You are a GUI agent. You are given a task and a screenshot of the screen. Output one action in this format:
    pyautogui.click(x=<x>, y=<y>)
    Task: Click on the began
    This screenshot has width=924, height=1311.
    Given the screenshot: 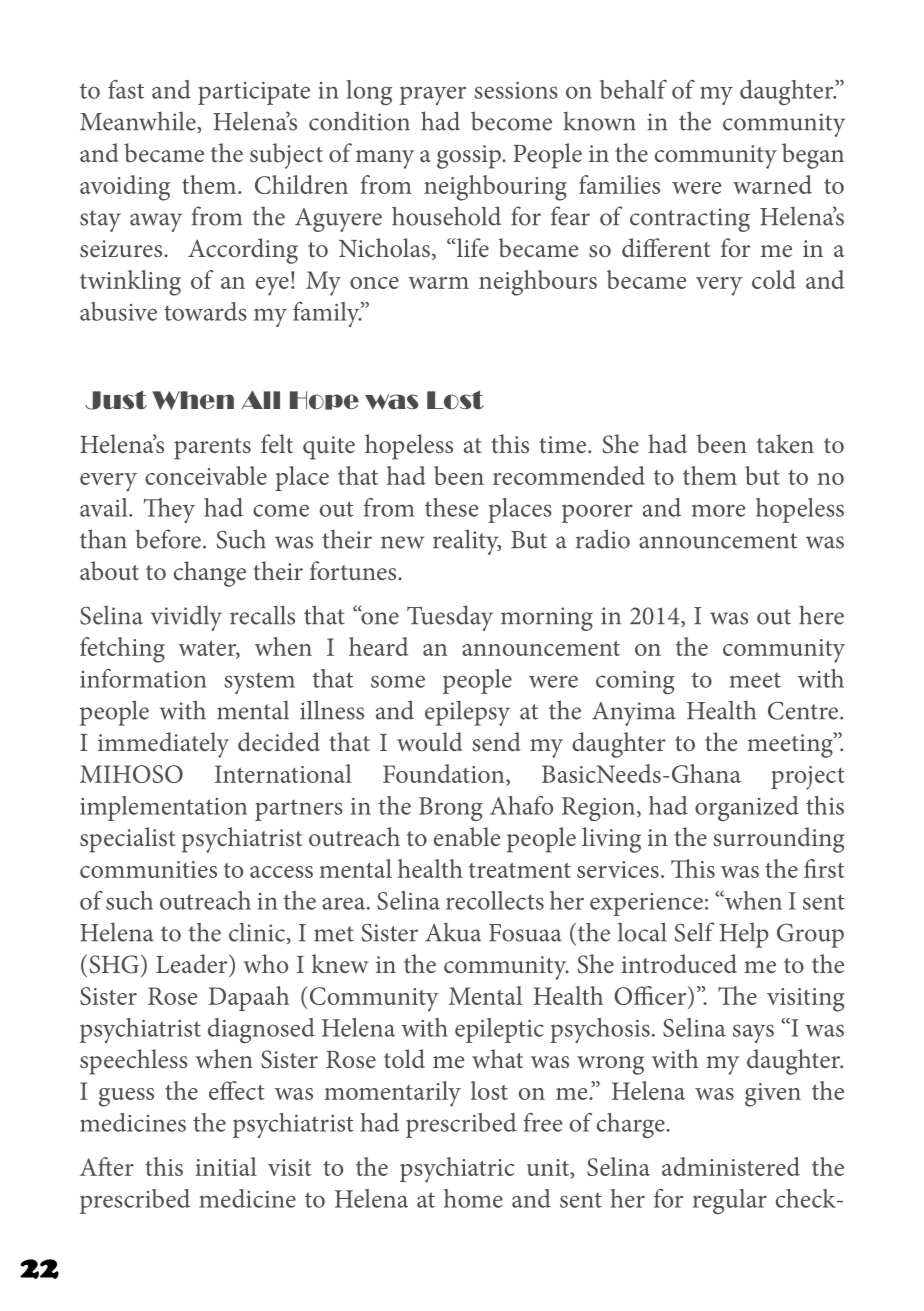 What is the action you would take?
    pyautogui.click(x=813, y=156)
